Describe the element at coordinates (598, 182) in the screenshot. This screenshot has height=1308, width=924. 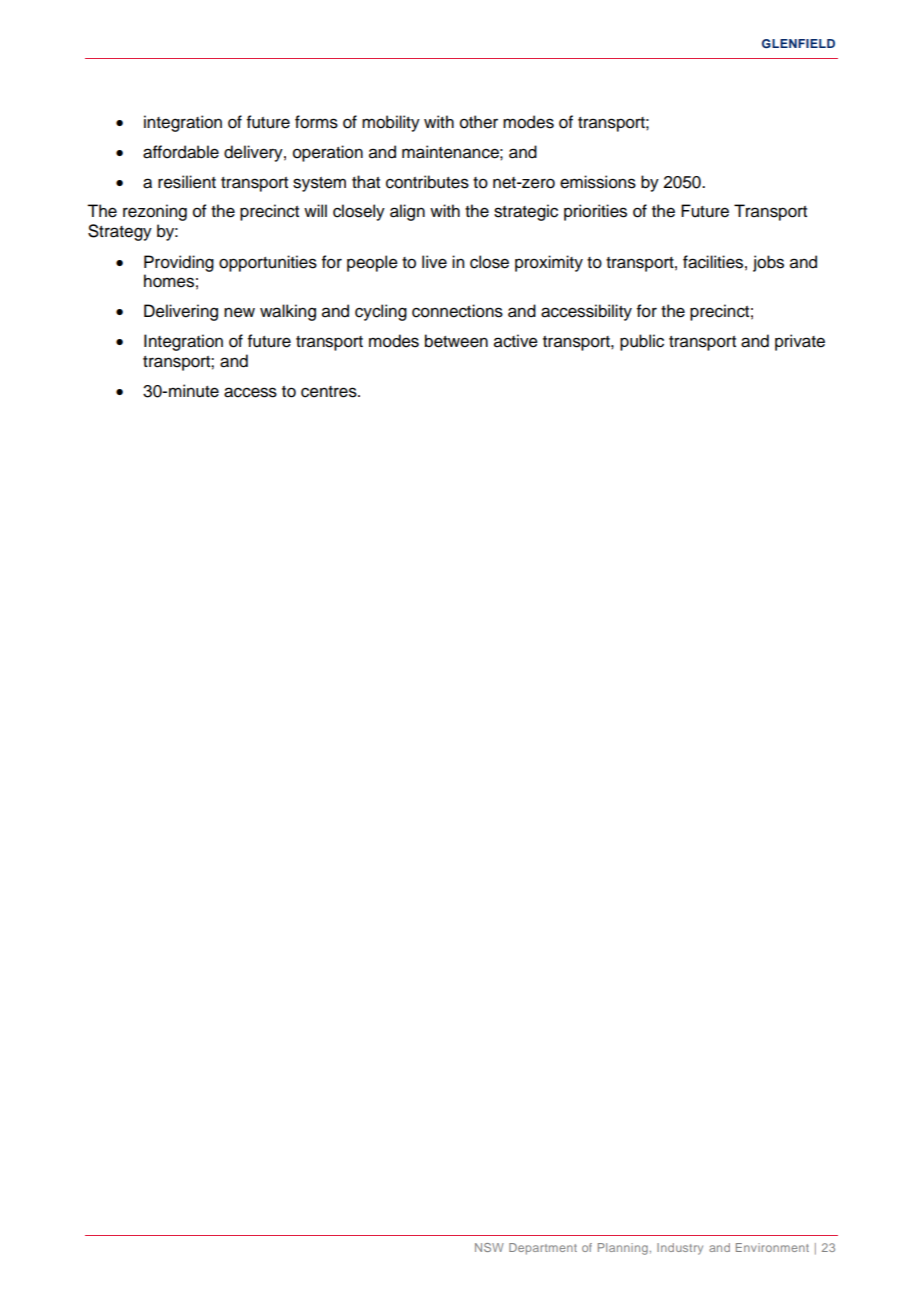
I see `emissions` at that location.
